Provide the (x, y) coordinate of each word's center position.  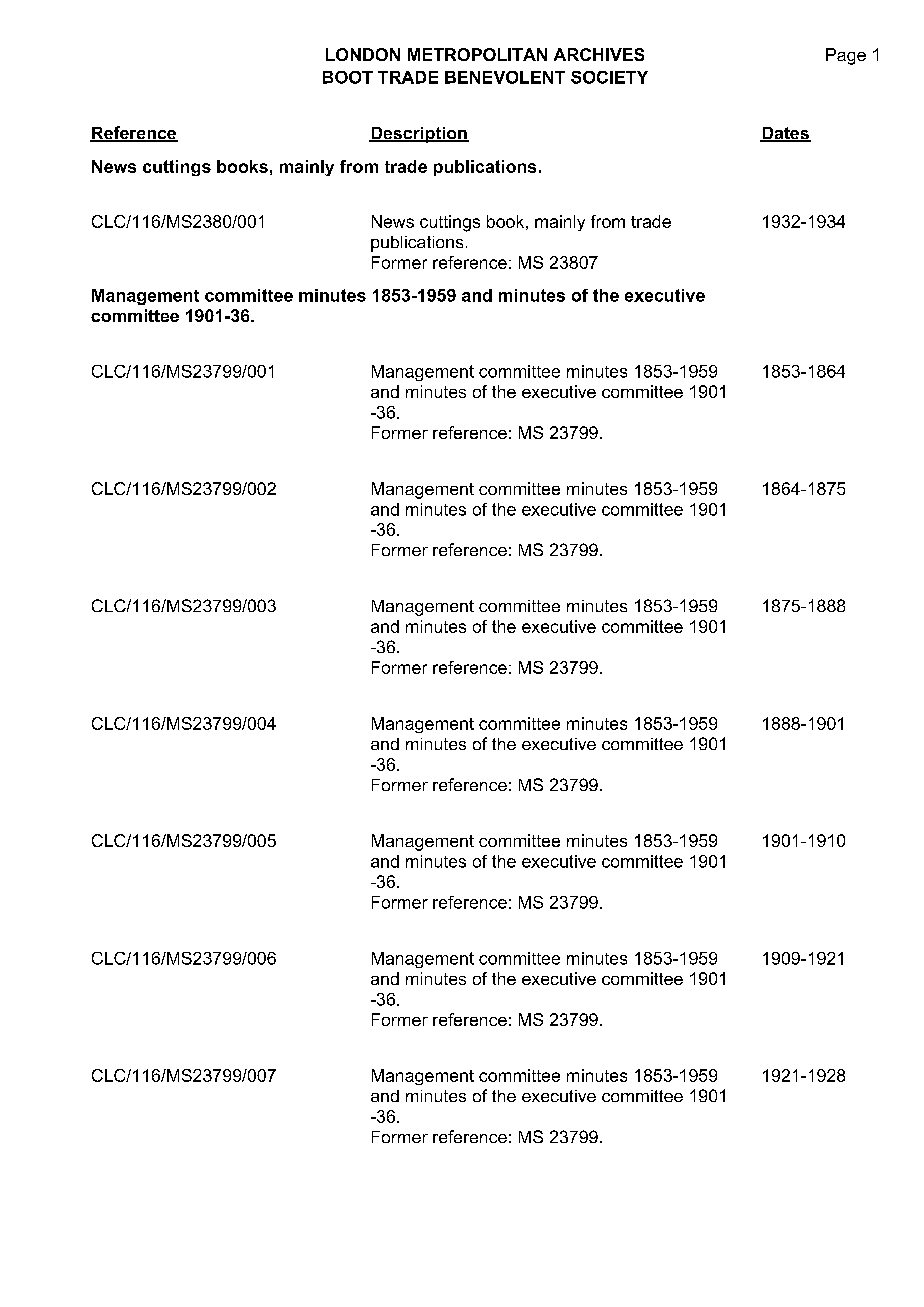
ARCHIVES (599, 54)
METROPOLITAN (477, 54)
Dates (785, 134)
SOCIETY (609, 77)
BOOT (348, 77)
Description (419, 135)
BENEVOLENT (505, 77)
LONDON (363, 54)
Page (846, 56)
